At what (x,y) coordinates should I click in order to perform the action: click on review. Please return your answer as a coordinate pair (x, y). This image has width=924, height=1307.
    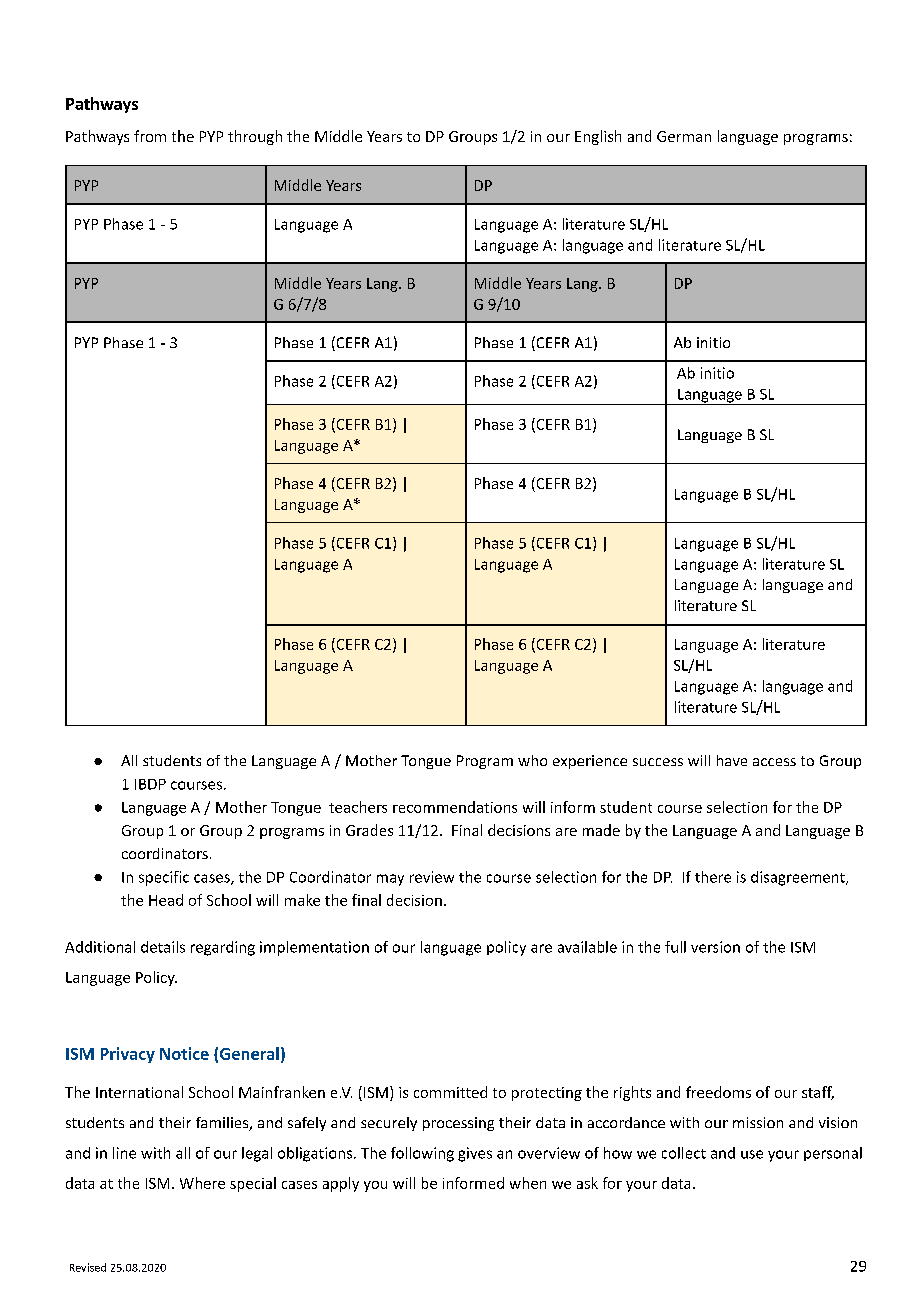
    Looking at the image, I should click on (432, 877).
